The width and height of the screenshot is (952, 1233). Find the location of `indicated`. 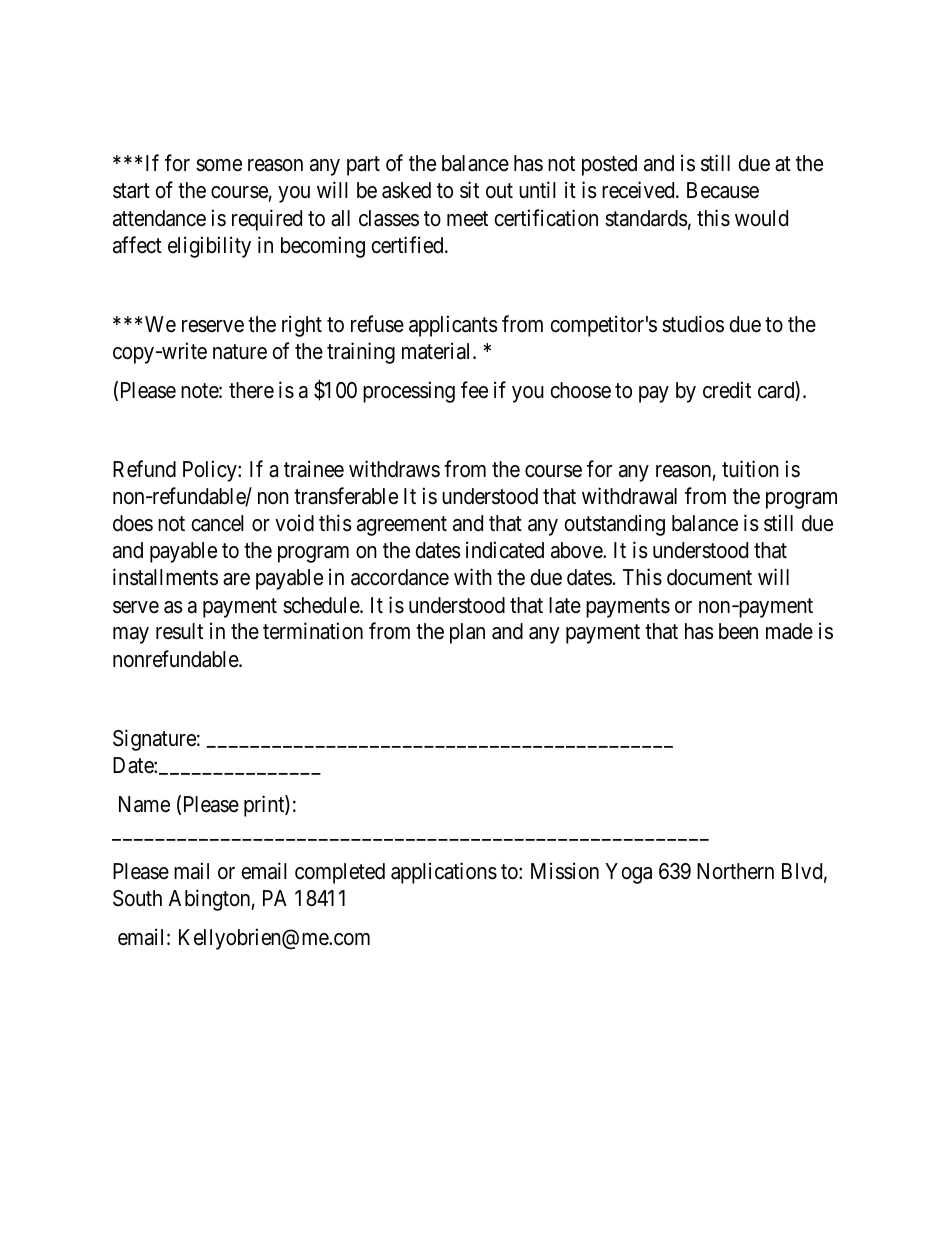

indicated is located at coordinates (505, 550).
